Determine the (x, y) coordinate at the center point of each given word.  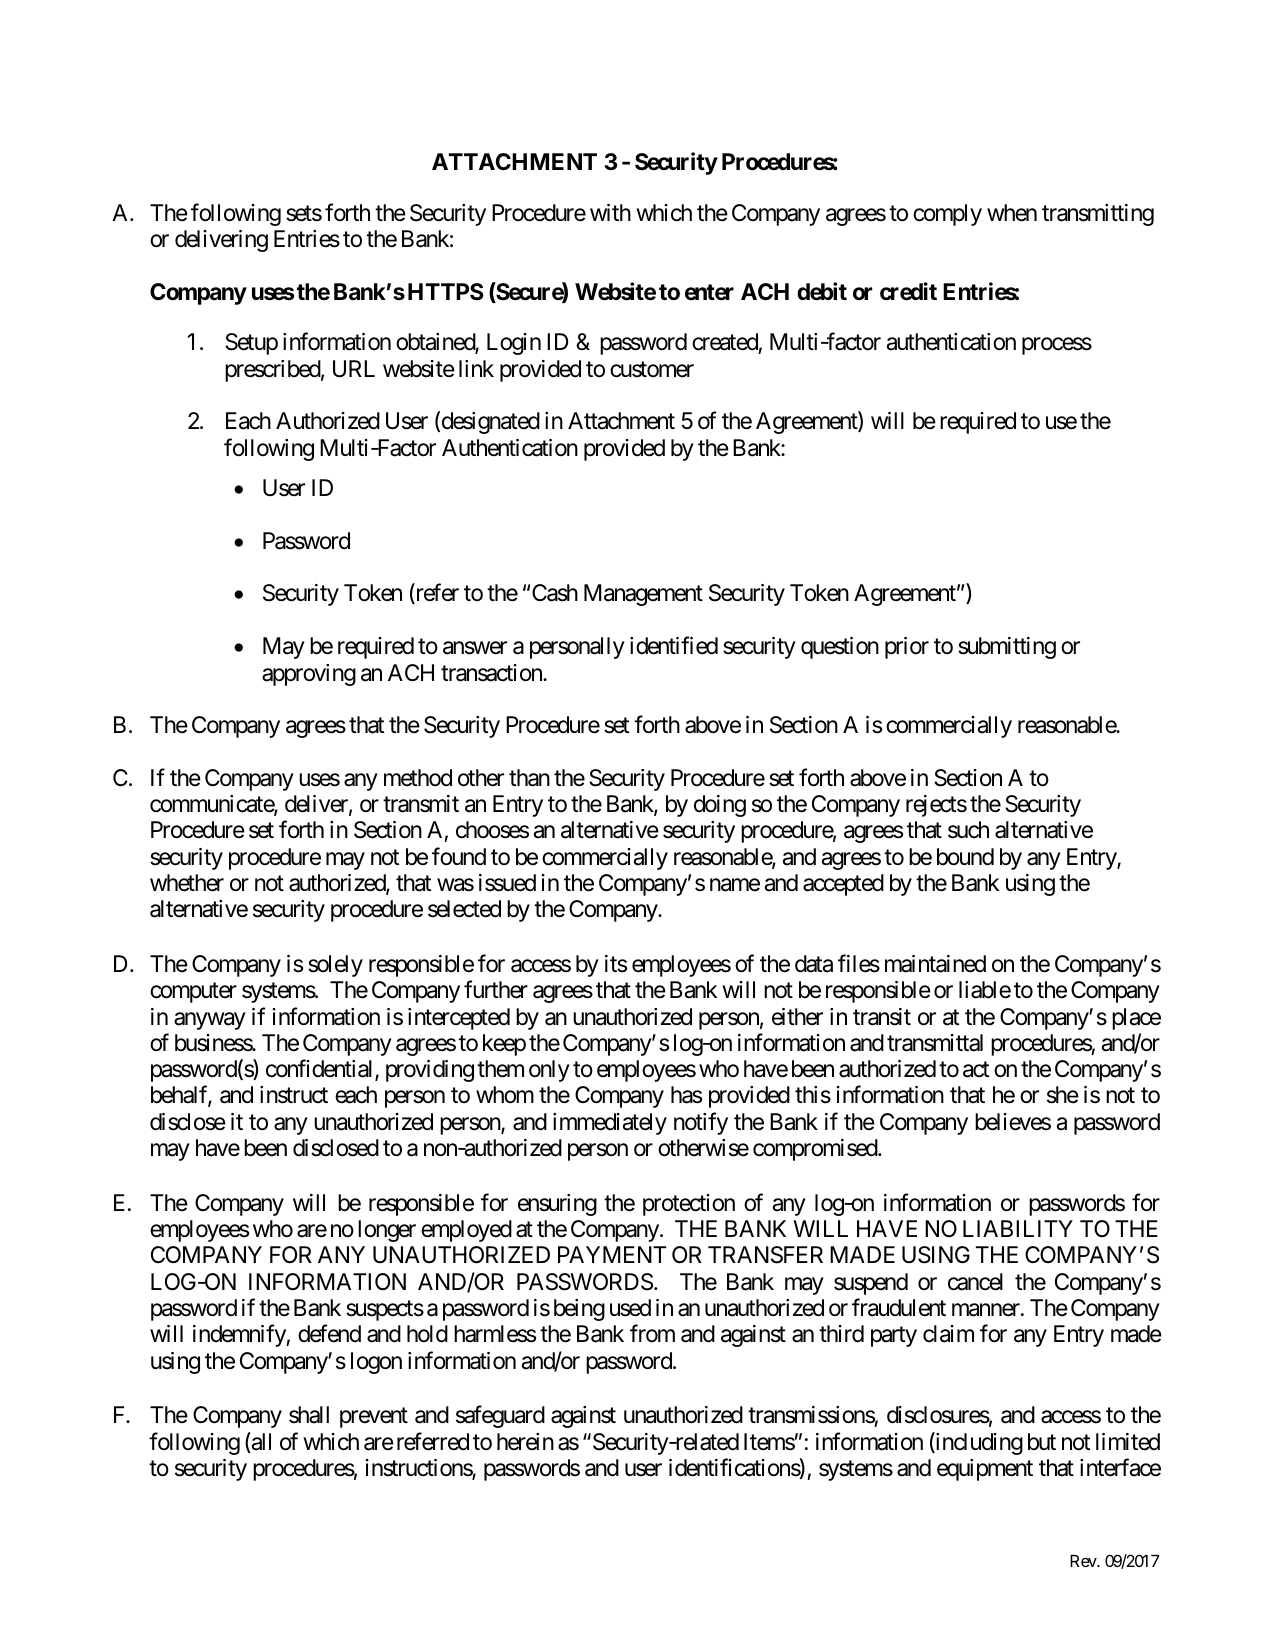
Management (643, 595)
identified (674, 646)
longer (387, 1231)
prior (907, 648)
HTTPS (446, 292)
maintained (935, 964)
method (418, 778)
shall (309, 1415)
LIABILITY (1018, 1228)
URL (354, 369)
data (814, 964)
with (610, 212)
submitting (1007, 648)
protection (689, 1205)
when (1012, 213)
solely (335, 966)
